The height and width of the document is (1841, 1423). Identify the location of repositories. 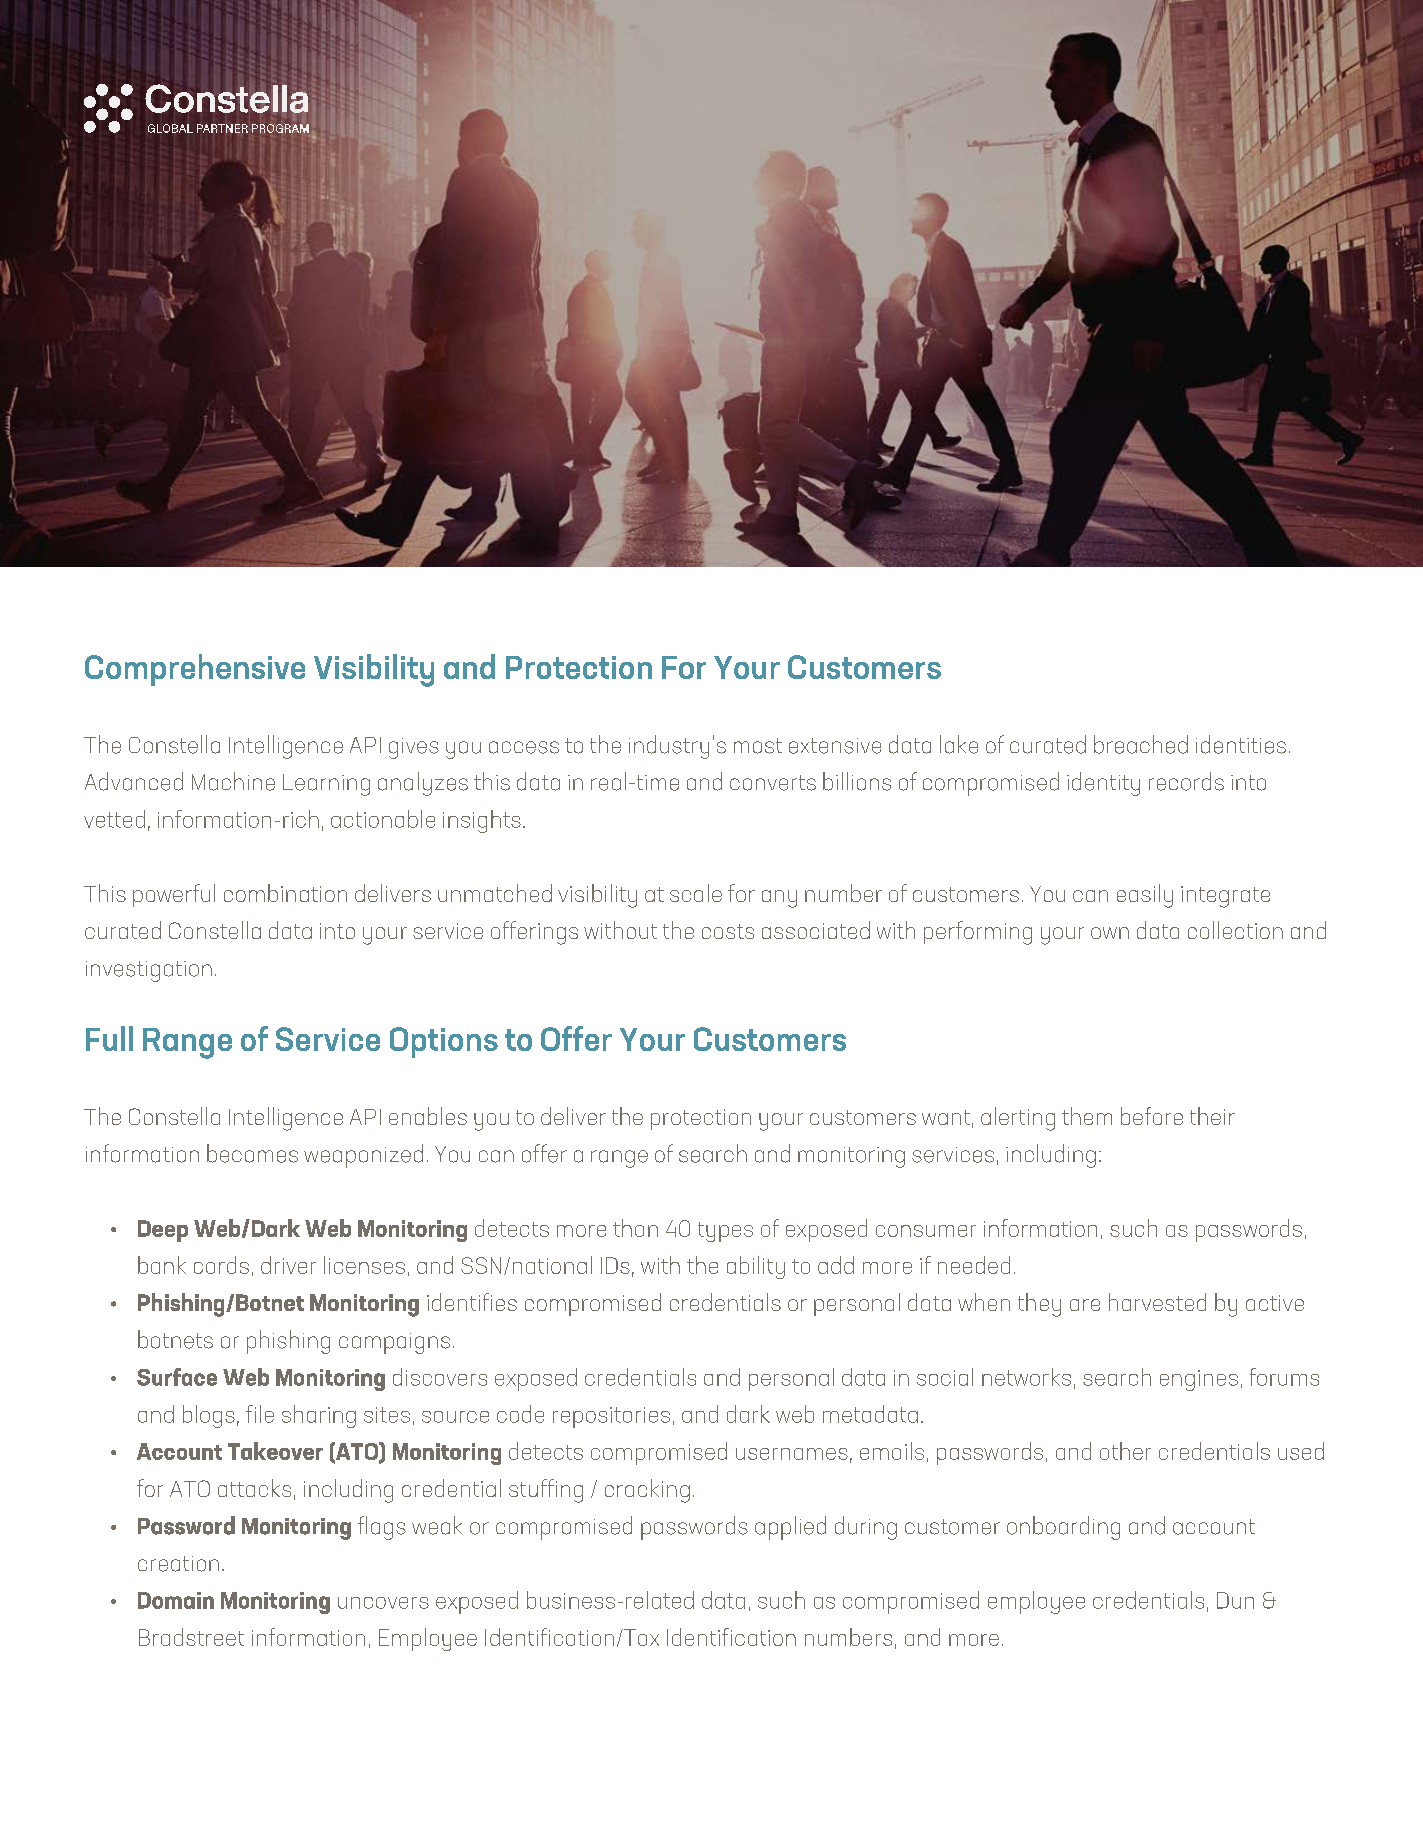
(611, 1417).
